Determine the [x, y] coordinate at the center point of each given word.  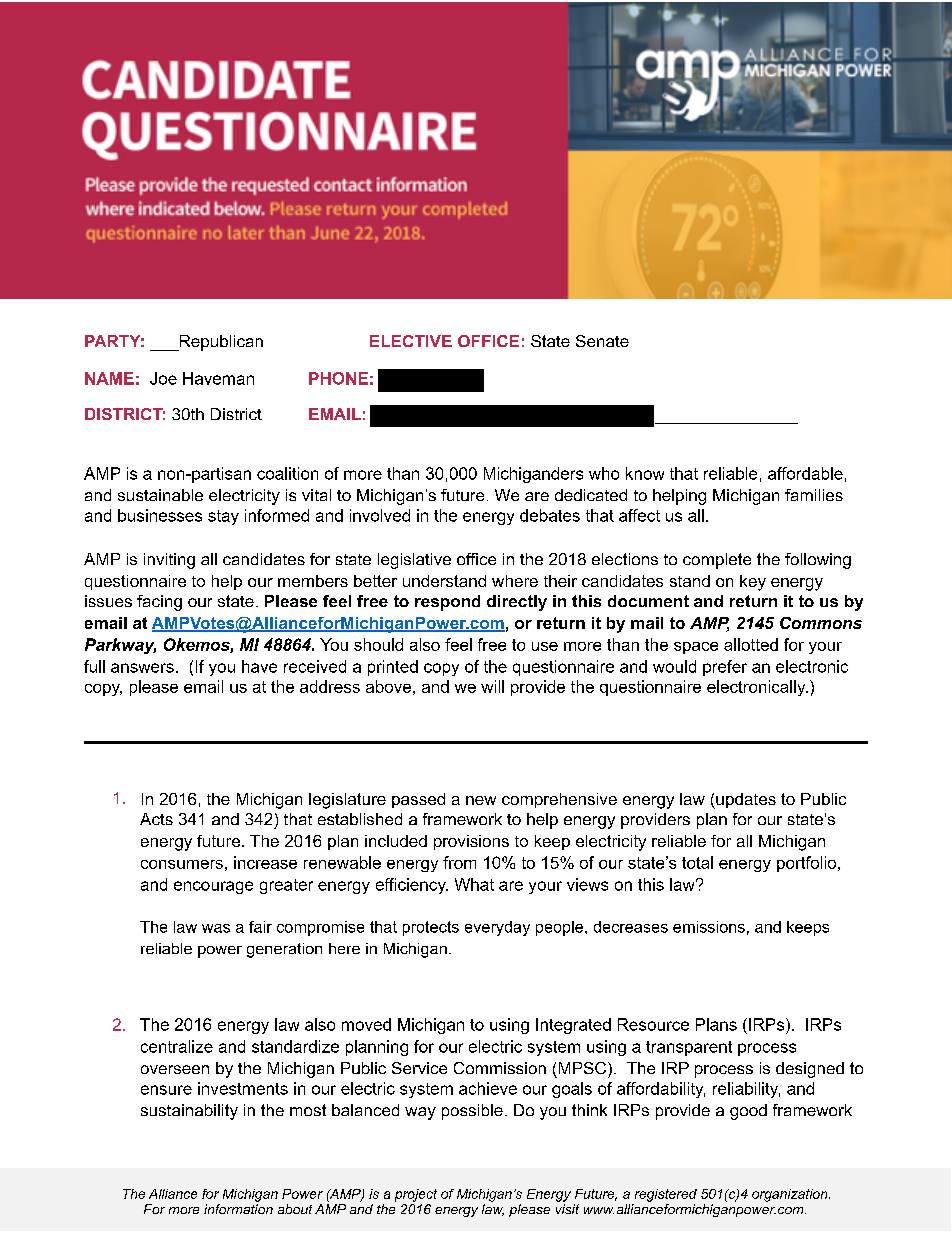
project [416, 1195]
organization [791, 1195]
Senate [602, 341]
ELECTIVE [411, 341]
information [238, 1209]
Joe [163, 378]
